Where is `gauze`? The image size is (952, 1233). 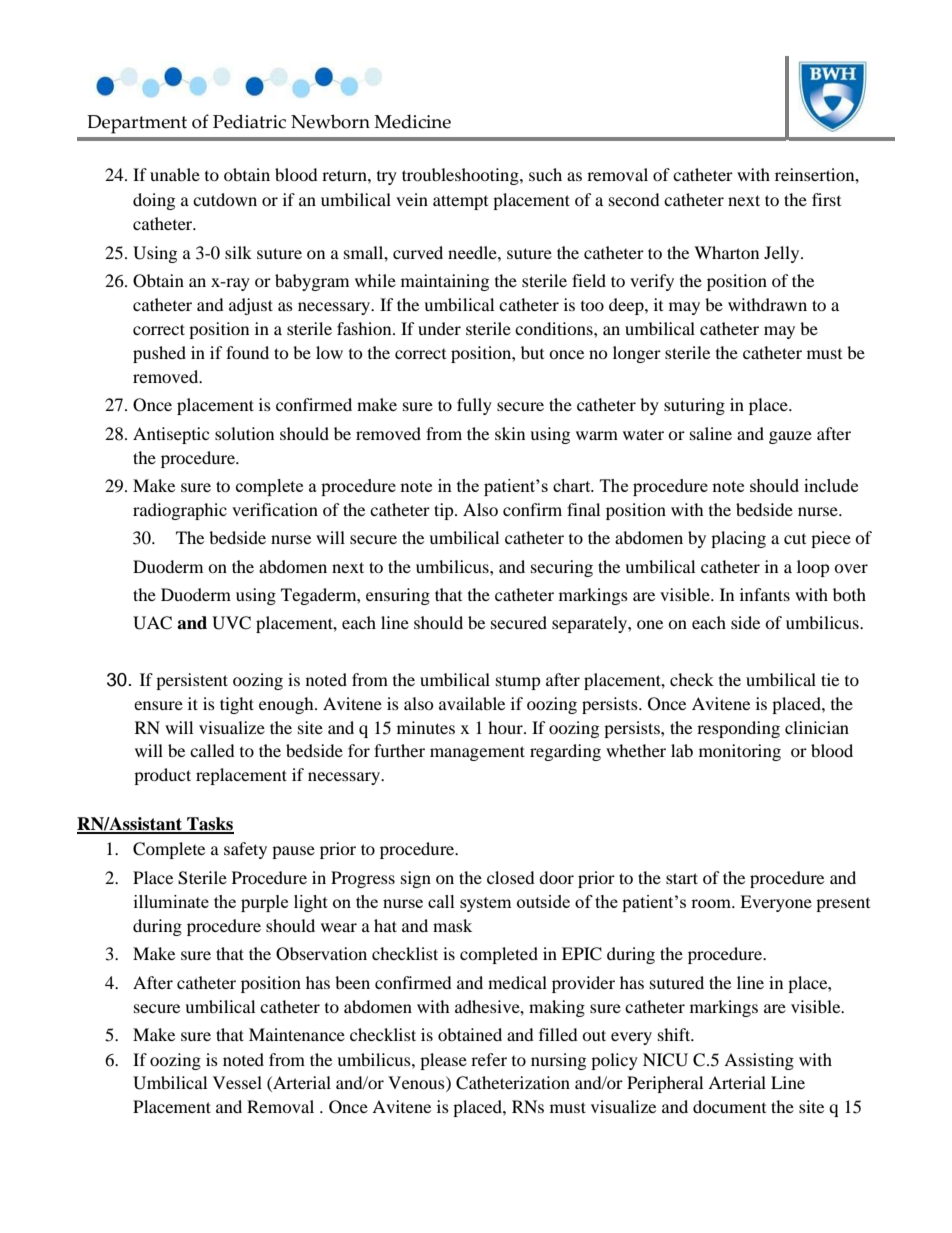
gauze is located at coordinates (790, 437).
